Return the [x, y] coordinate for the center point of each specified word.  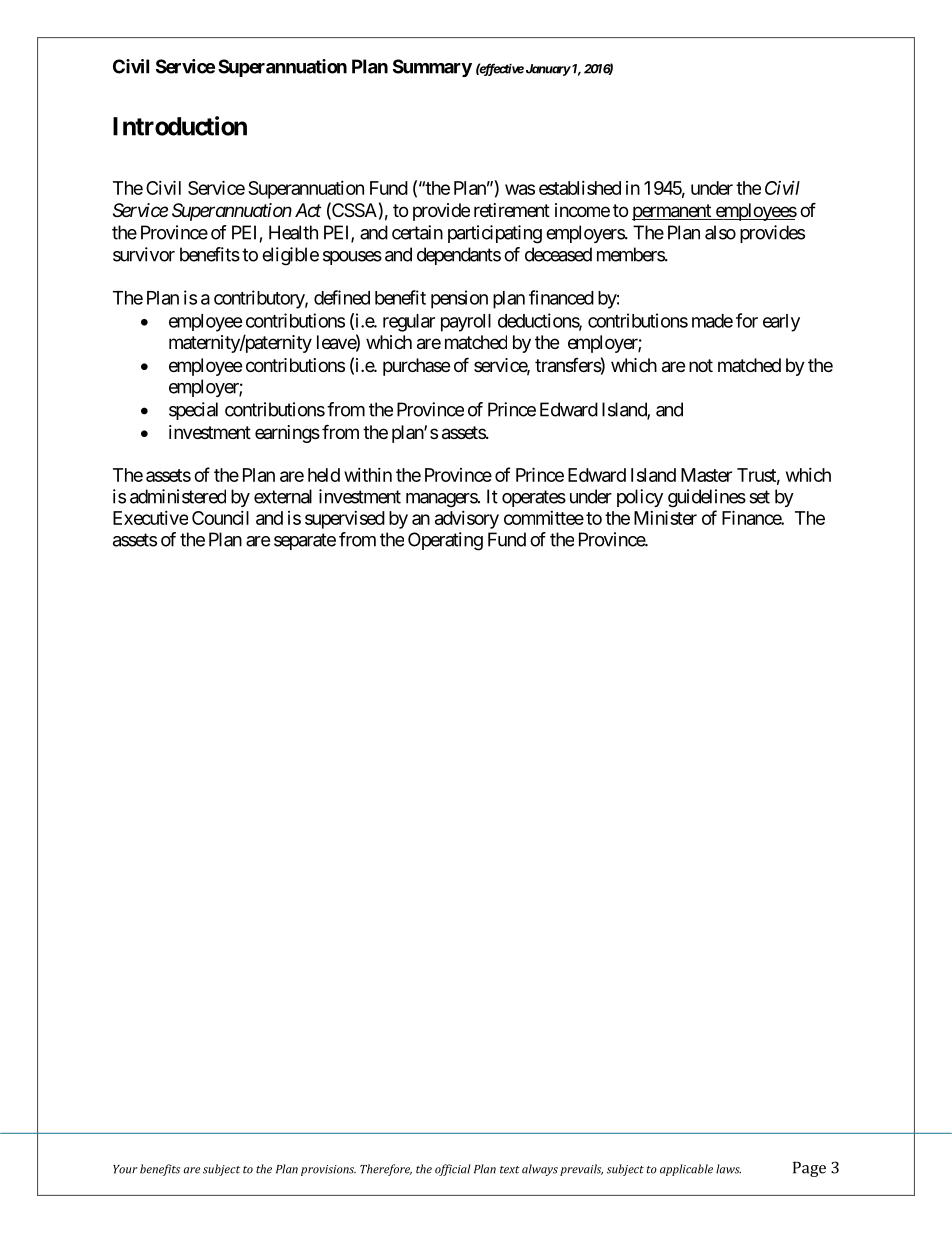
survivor [144, 254]
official [453, 1170]
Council [220, 518]
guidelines [707, 498]
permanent [672, 212]
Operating [445, 541]
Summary [432, 68]
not [701, 365]
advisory [467, 520]
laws [728, 1169]
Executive [150, 518]
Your [125, 1169]
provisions [328, 1170]
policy [640, 498]
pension [459, 299]
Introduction [180, 126]
